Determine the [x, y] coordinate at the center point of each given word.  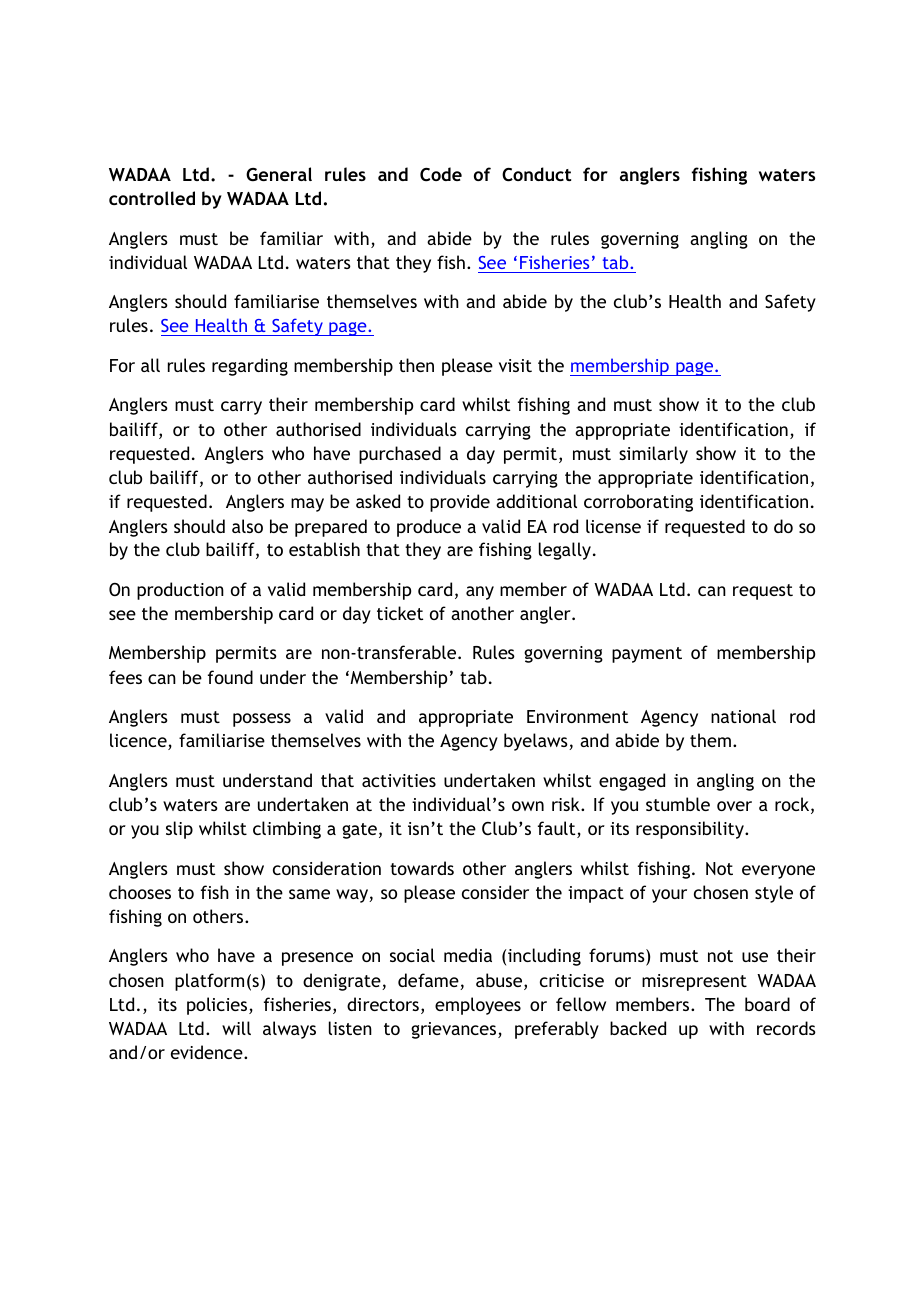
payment [647, 655]
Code [441, 174]
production [180, 591]
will [236, 1028]
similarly [653, 455]
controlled [152, 198]
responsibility [691, 830]
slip [179, 830]
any [480, 593]
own [528, 806]
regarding [250, 367]
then [416, 365]
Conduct [536, 174]
